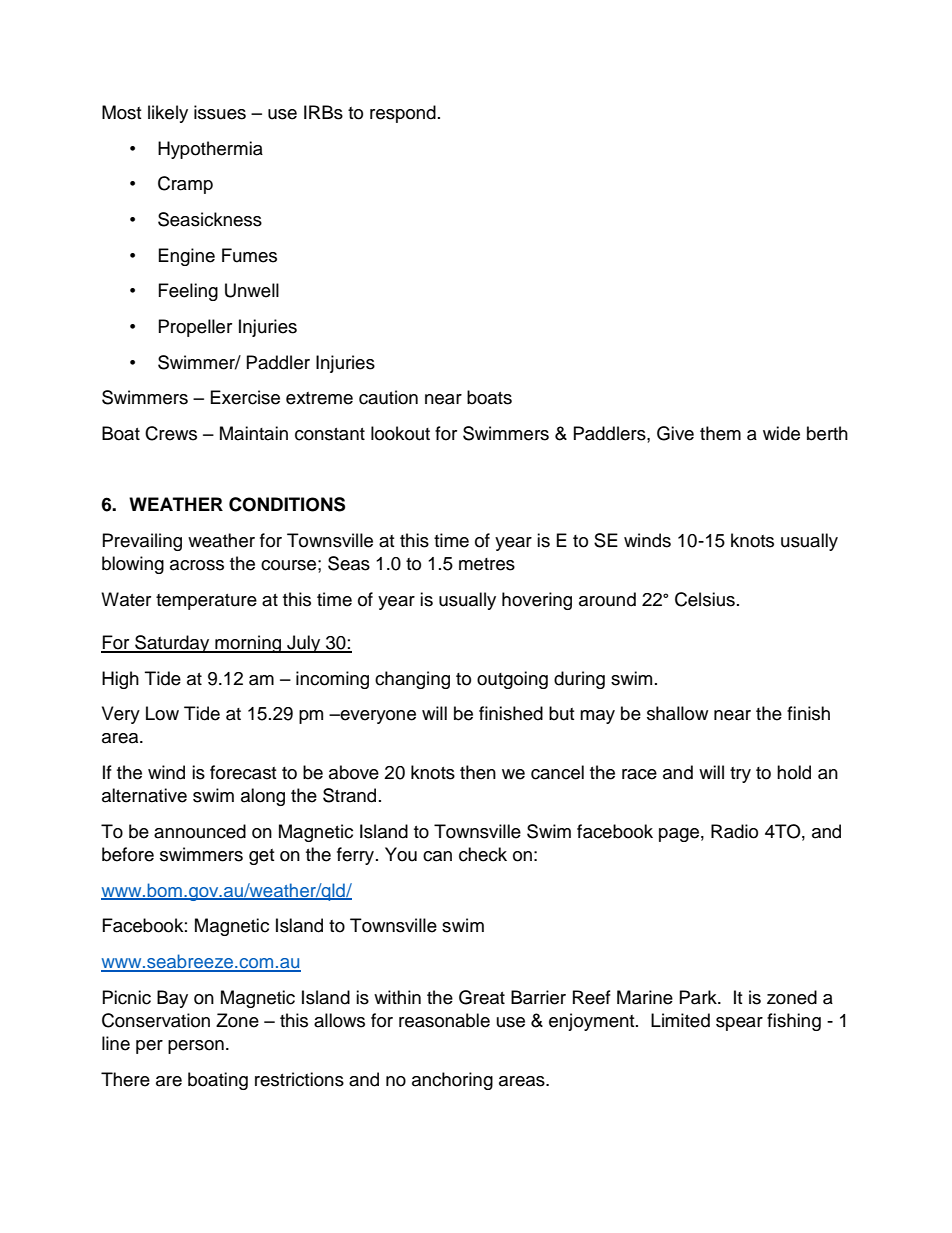 The image size is (952, 1233). I want to click on person, so click(196, 1047).
